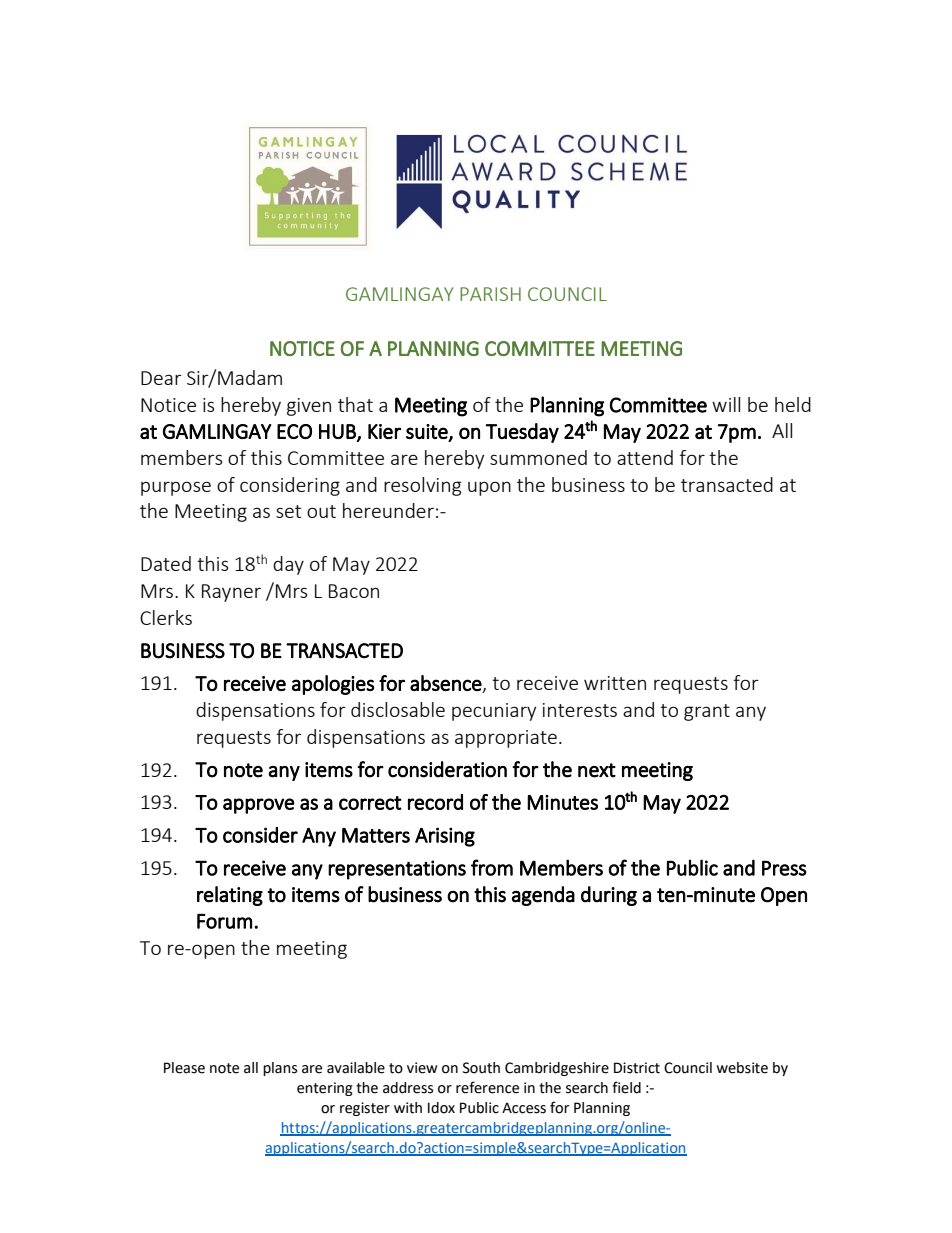 The width and height of the document is (952, 1233). Describe the element at coordinates (230, 896) in the document. I see `relating` at that location.
